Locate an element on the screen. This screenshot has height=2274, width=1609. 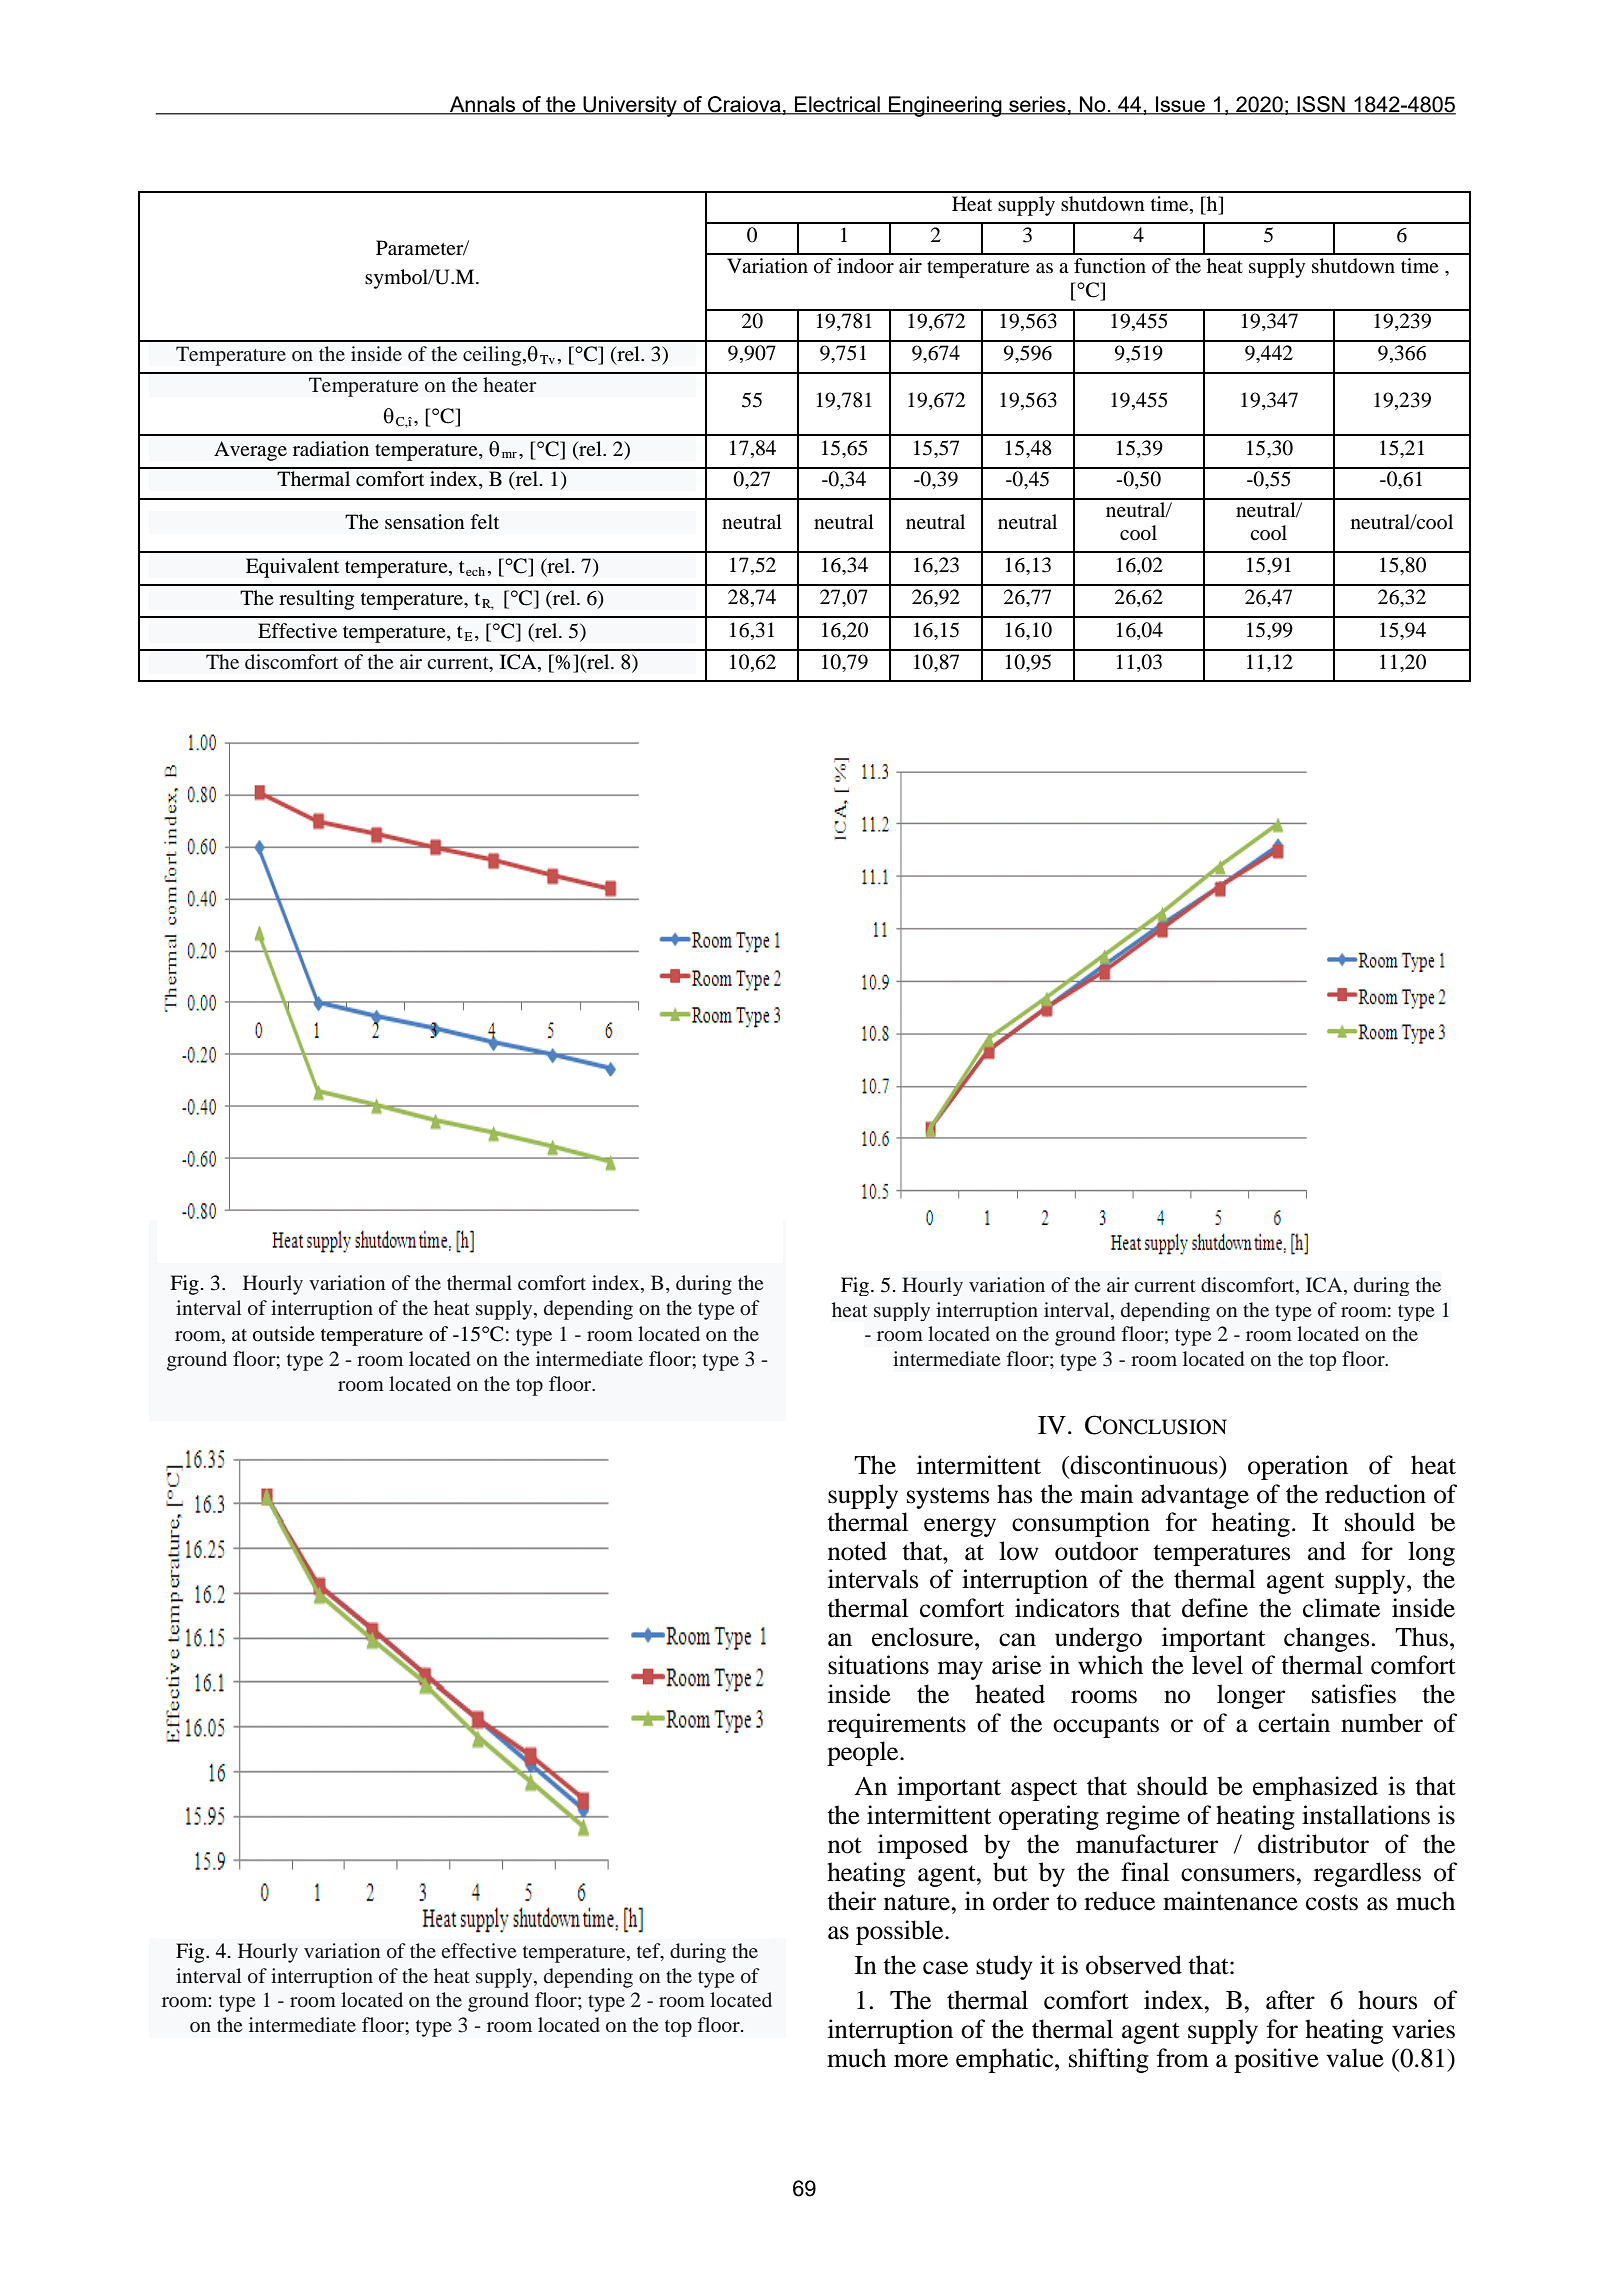
Annals is located at coordinates (483, 105).
